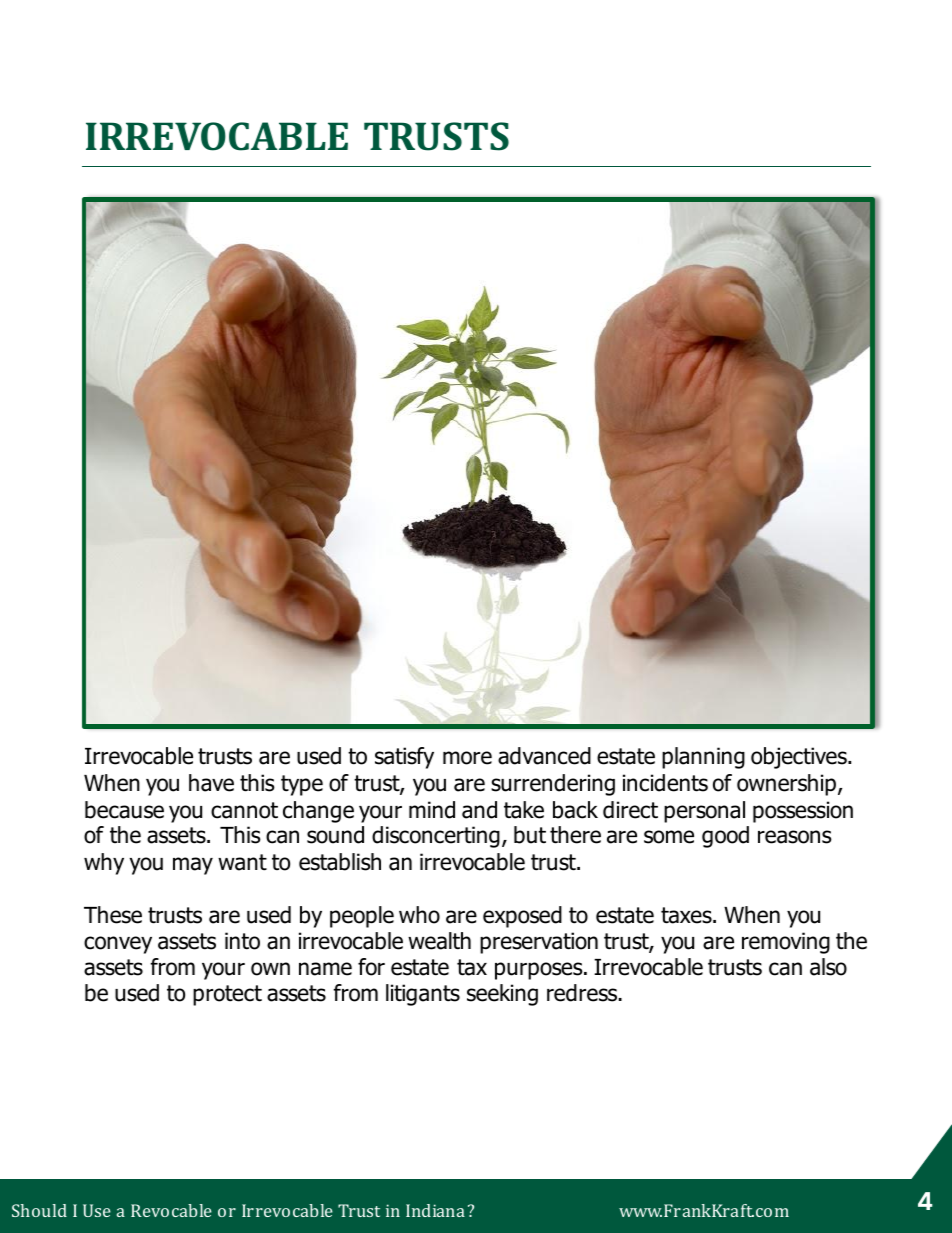 This document has width=952, height=1233. What do you see at coordinates (104, 864) in the document?
I see `why` at bounding box center [104, 864].
